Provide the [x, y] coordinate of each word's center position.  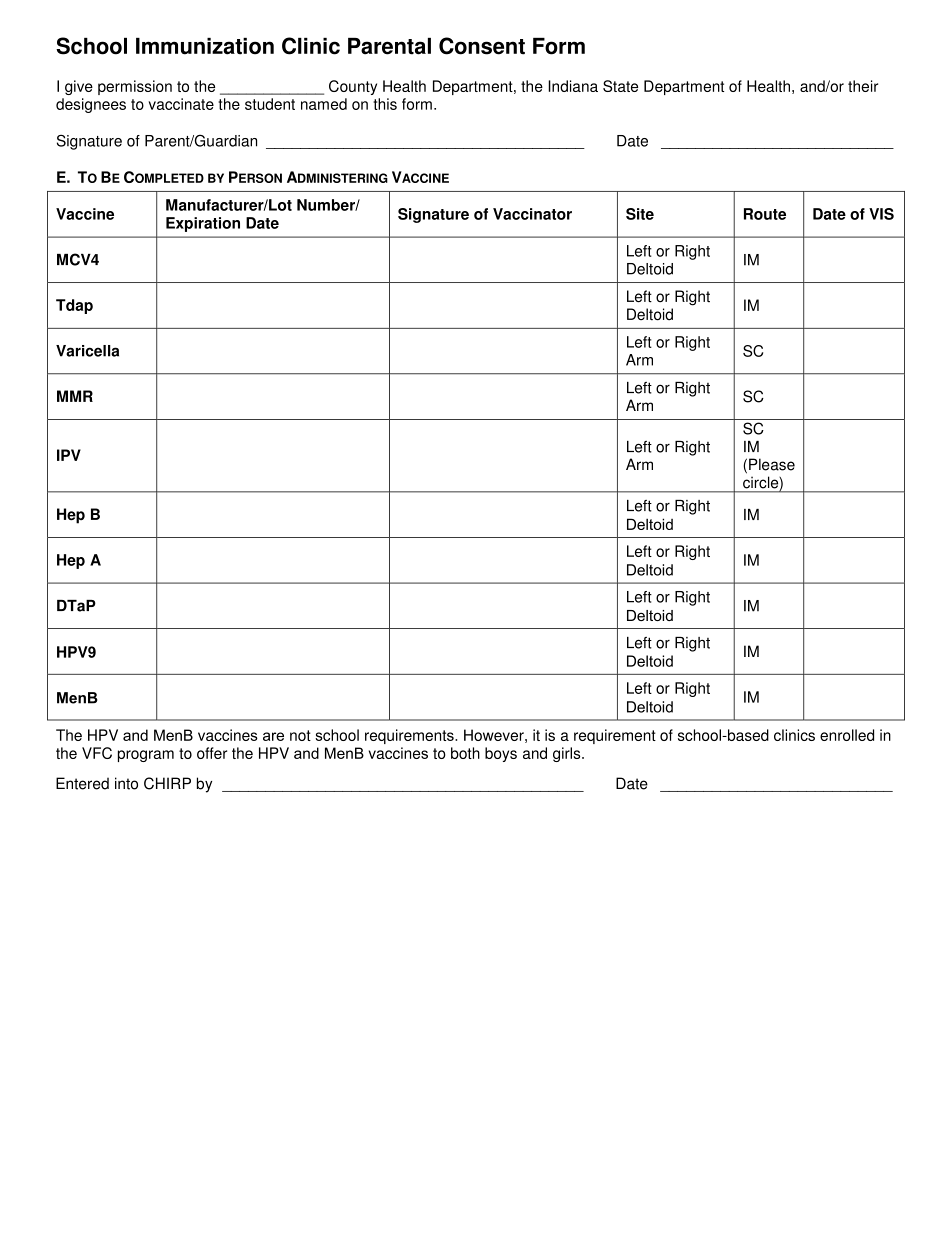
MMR [75, 396]
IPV [69, 455]
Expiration [203, 224]
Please [772, 464]
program [146, 756]
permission [135, 87]
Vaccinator [532, 214]
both [465, 753]
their [863, 86]
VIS [881, 214]
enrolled [847, 735]
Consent [482, 46]
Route [765, 214]
